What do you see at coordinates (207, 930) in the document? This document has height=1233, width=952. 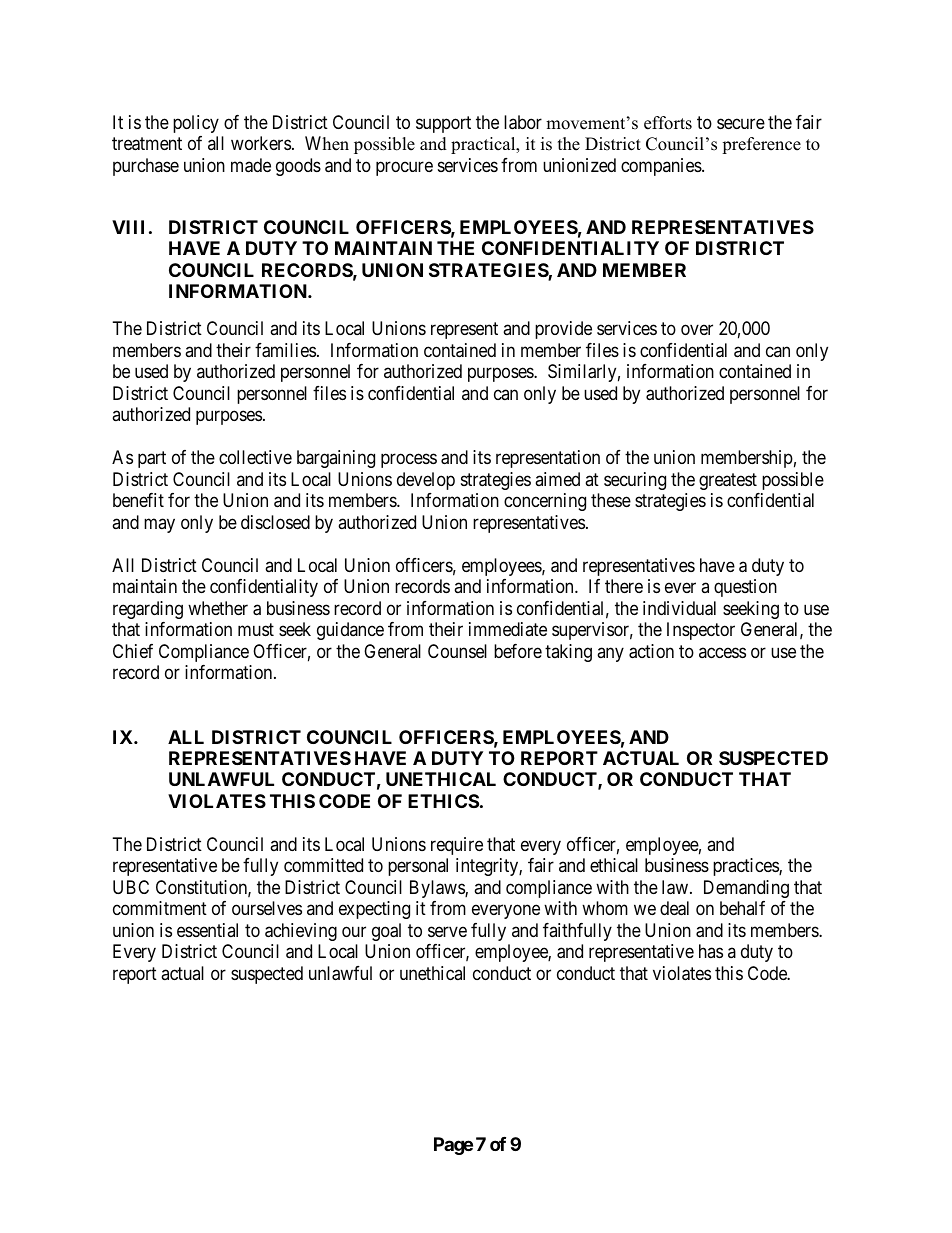 I see `essential` at bounding box center [207, 930].
